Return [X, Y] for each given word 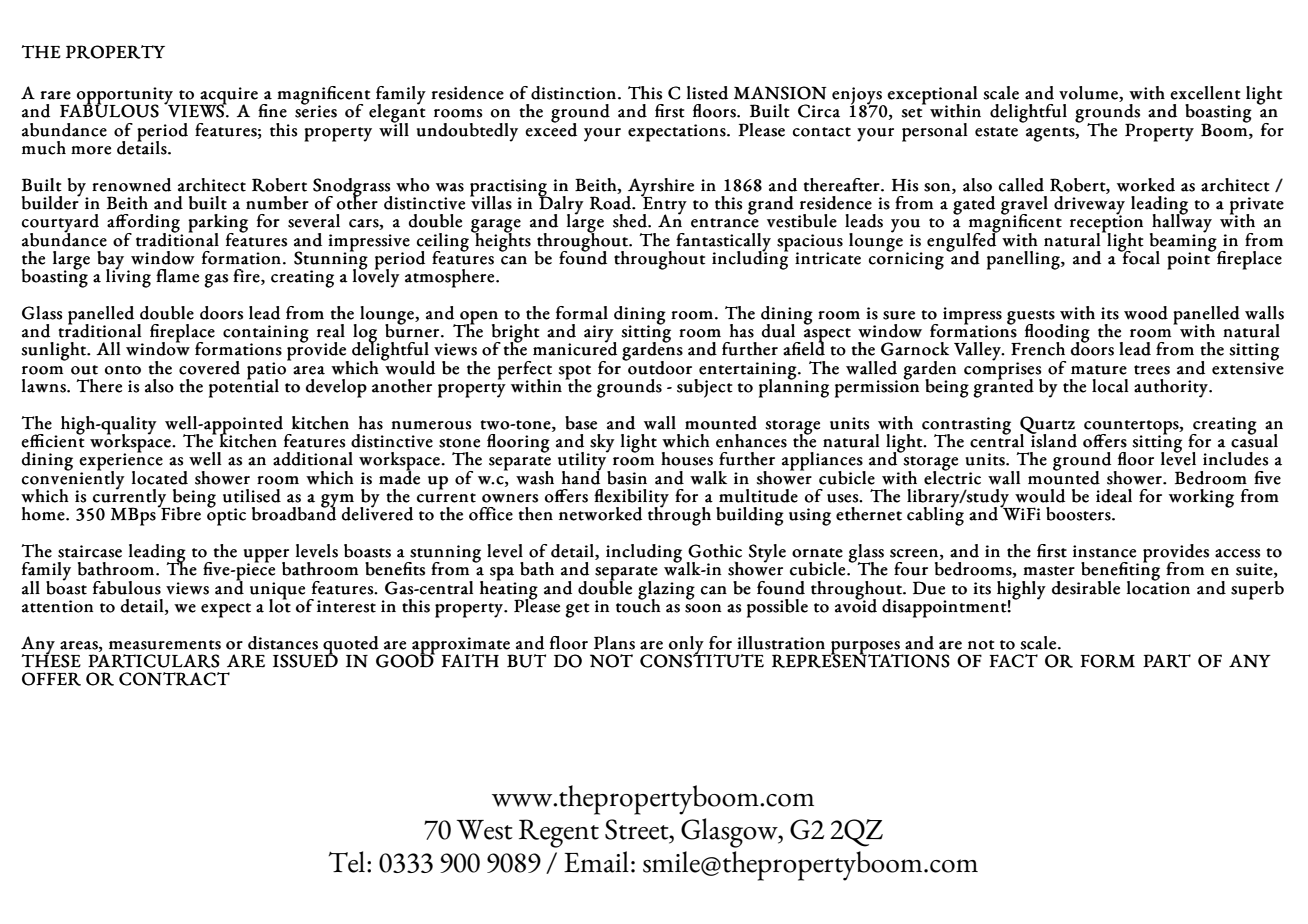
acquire [228, 97]
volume [1089, 94]
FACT [1013, 661]
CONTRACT [174, 679]
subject [705, 388]
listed [707, 93]
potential [244, 387]
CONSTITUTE [702, 660]
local [1110, 386]
